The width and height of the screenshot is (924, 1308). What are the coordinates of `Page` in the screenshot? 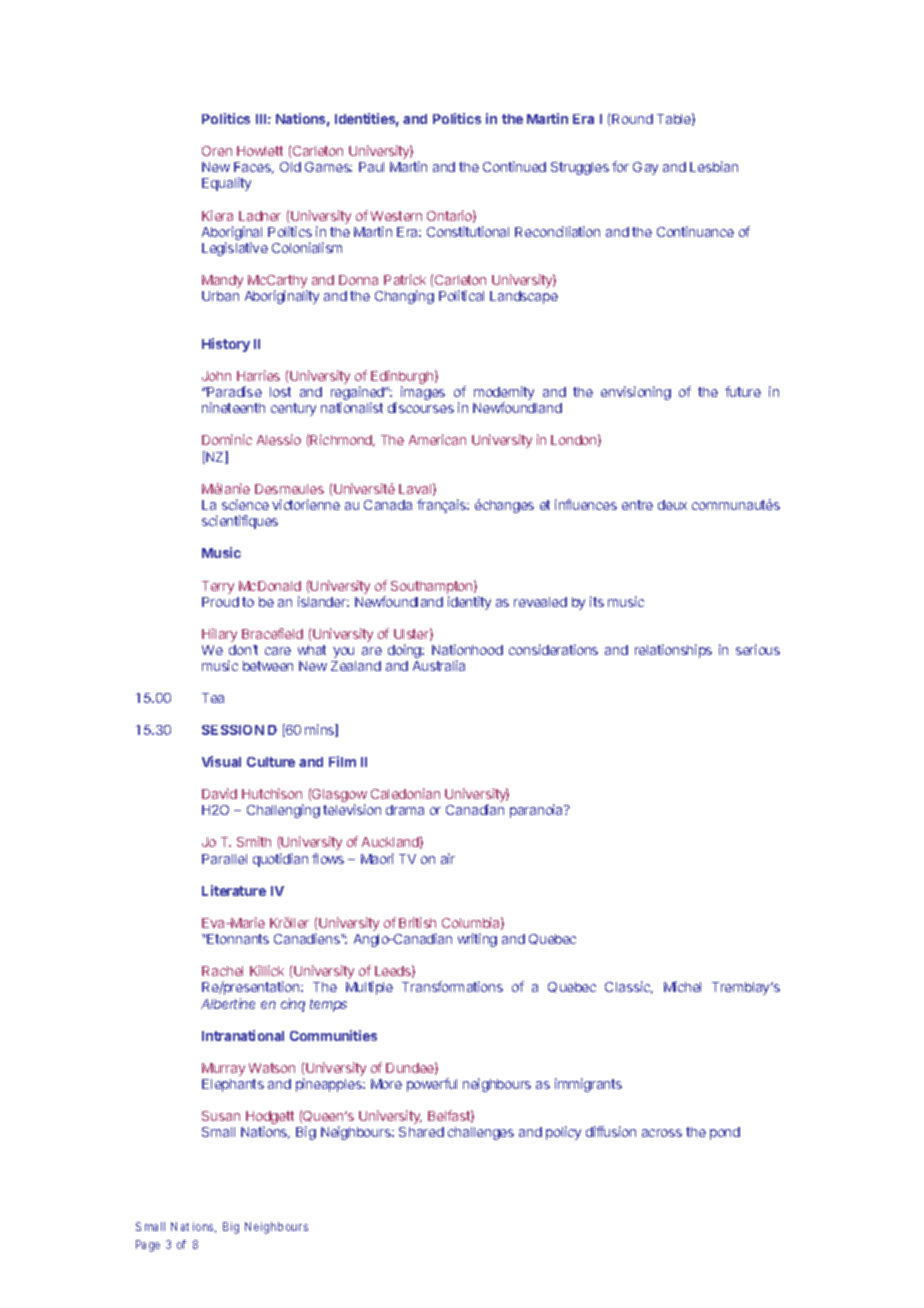 It's located at (148, 1246).
